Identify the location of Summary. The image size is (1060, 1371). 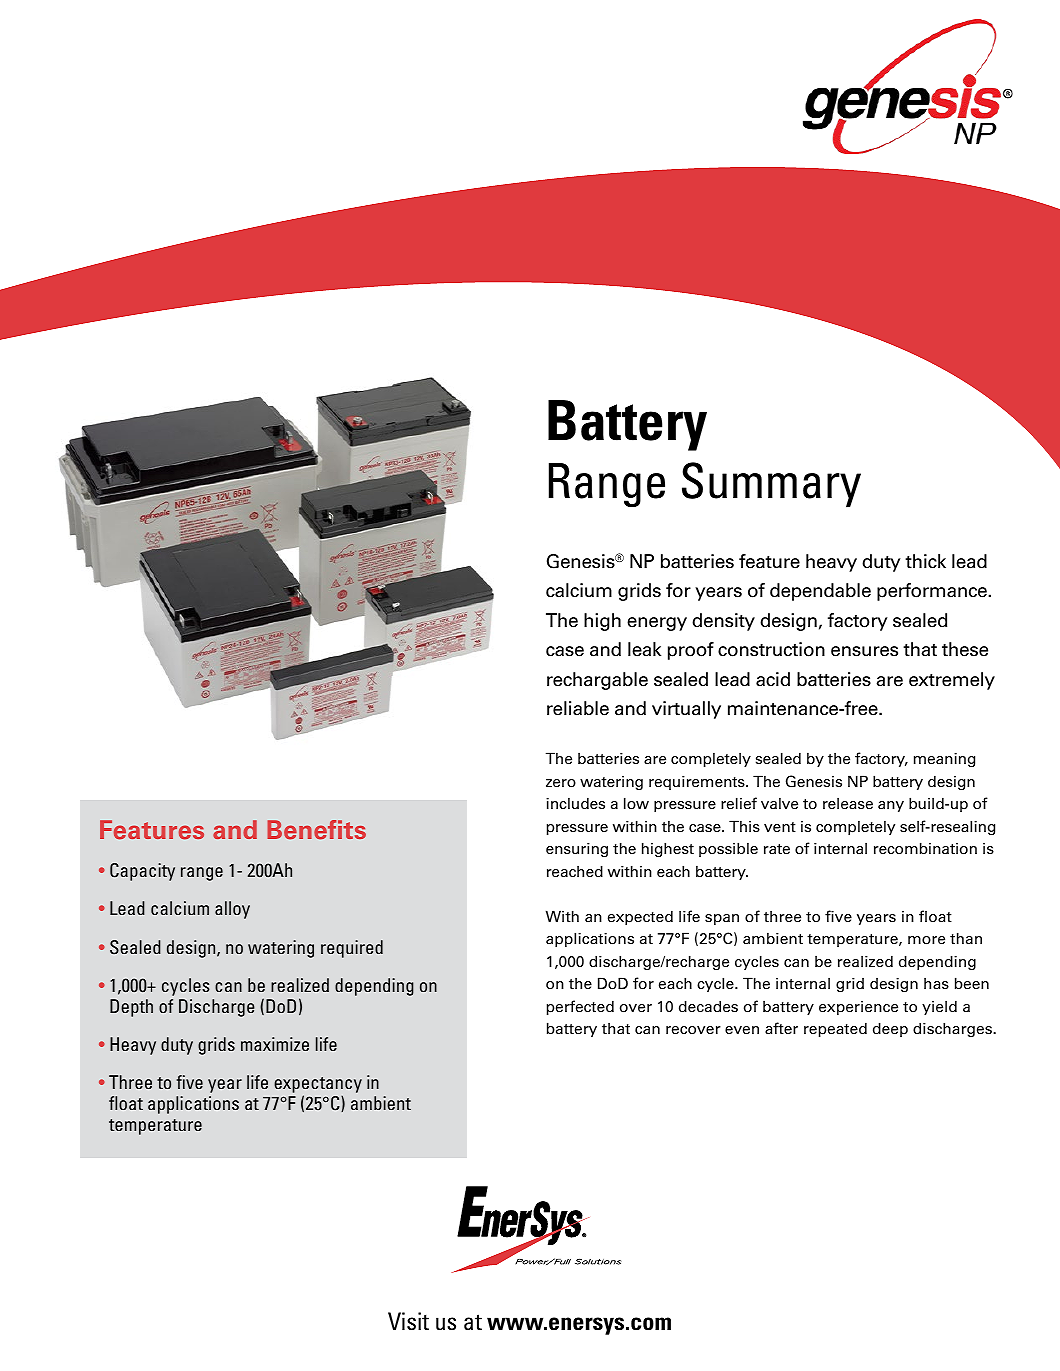
(771, 485).
